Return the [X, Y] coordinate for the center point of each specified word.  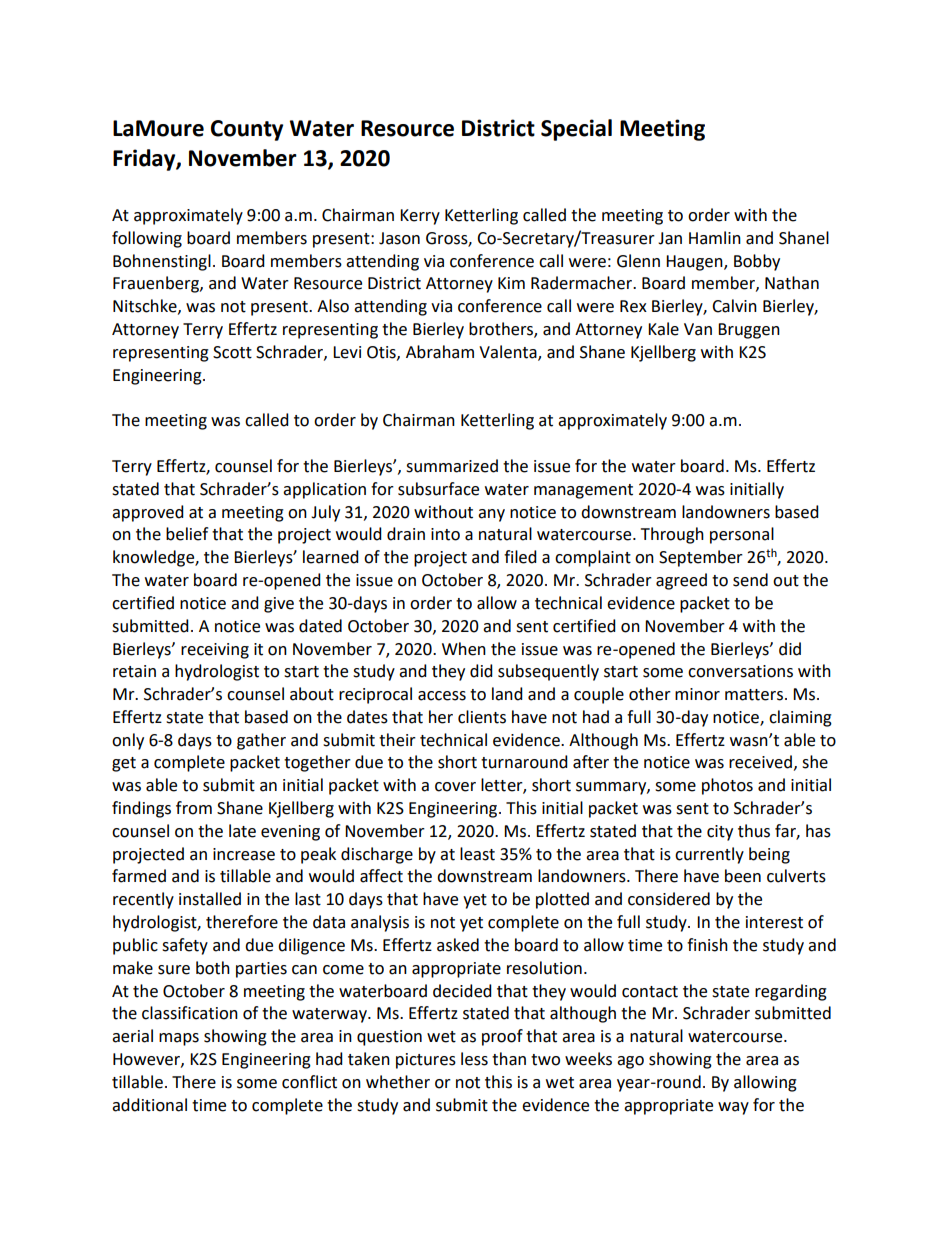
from [194, 808]
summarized [452, 466]
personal [742, 535]
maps [179, 1039]
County [247, 130]
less [474, 1059]
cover [455, 787]
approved [148, 513]
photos [727, 786]
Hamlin [715, 238]
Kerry [420, 217]
